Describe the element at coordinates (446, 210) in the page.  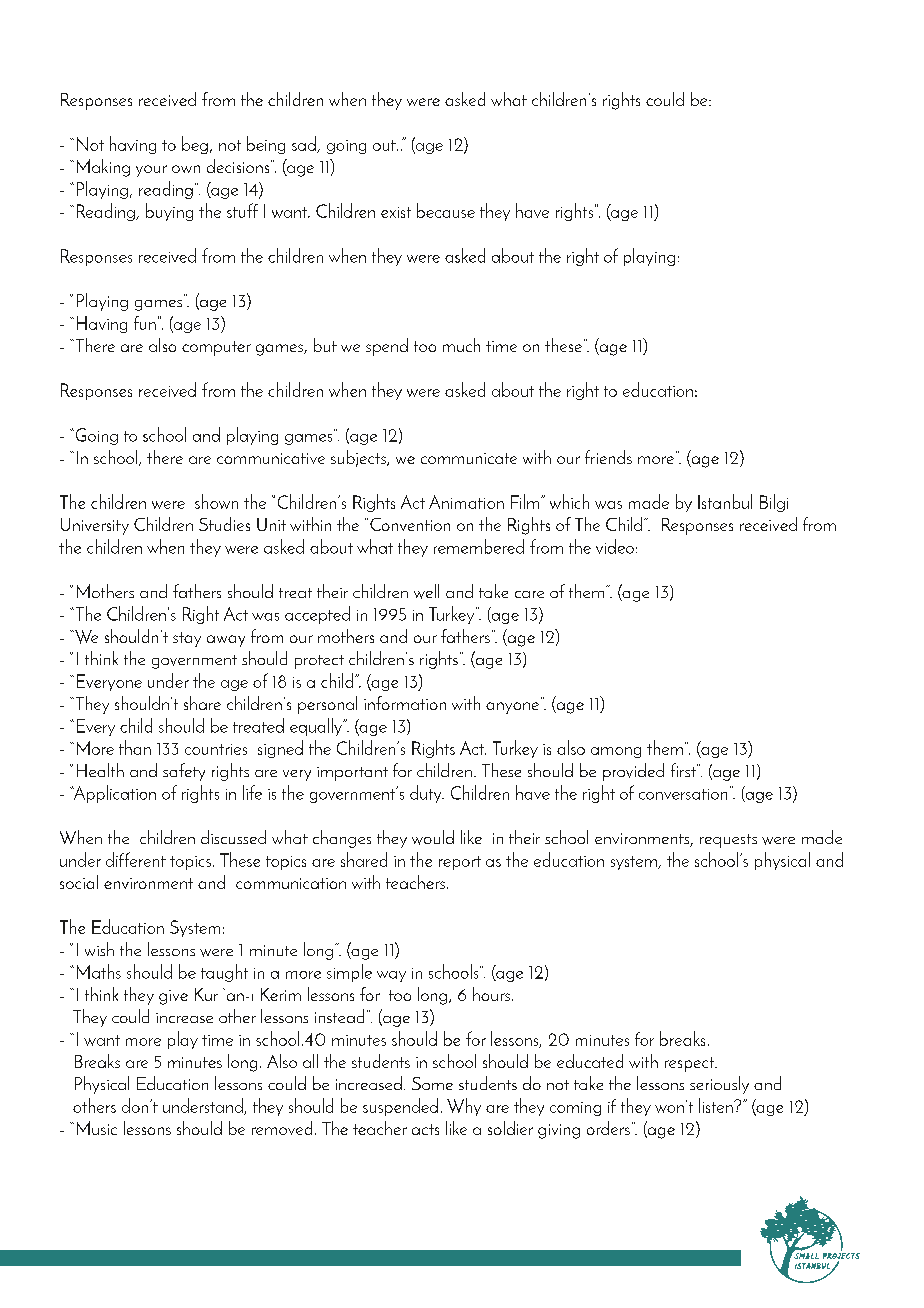
I see `because` at that location.
